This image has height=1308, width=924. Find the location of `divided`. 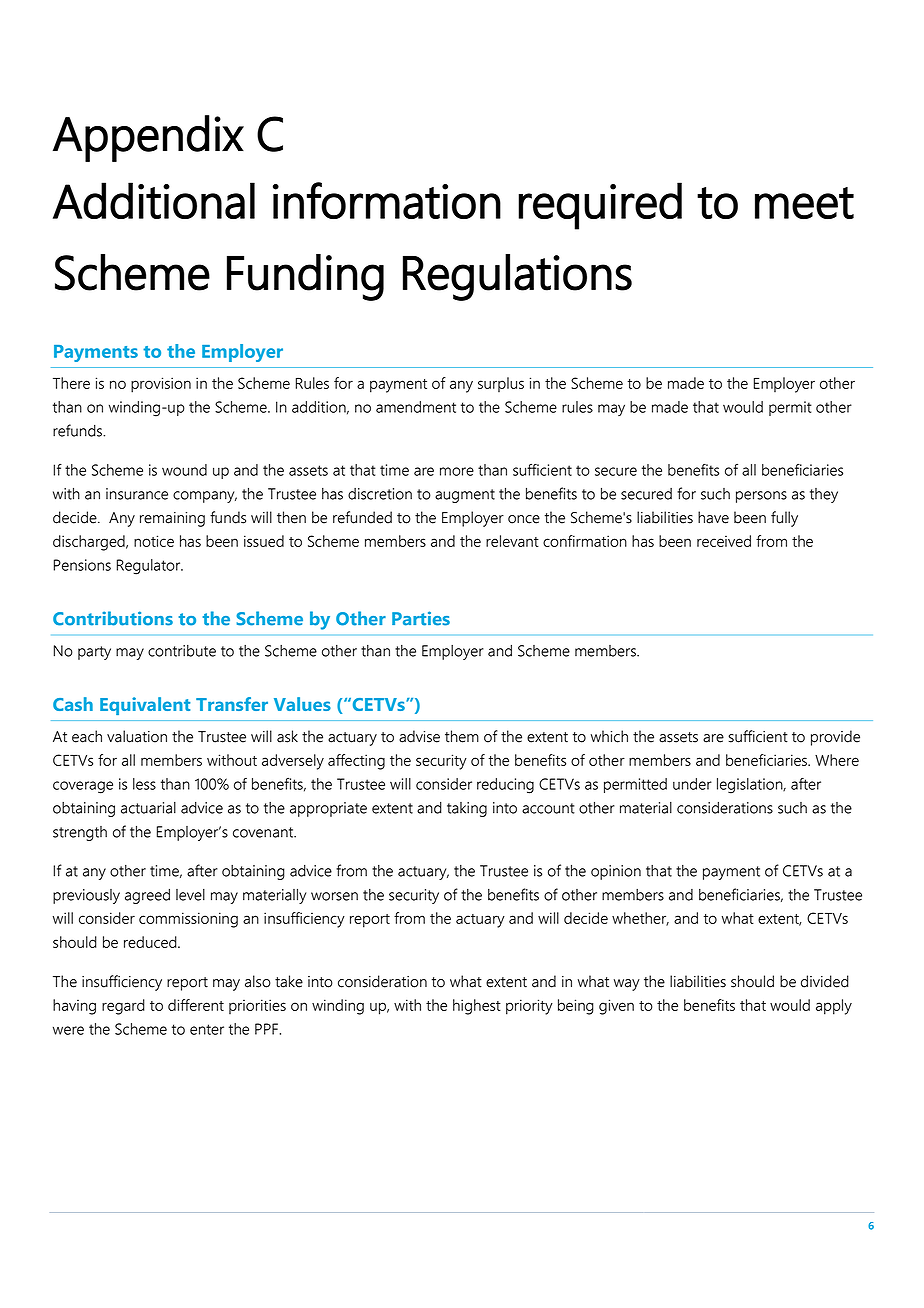

divided is located at coordinates (825, 981).
